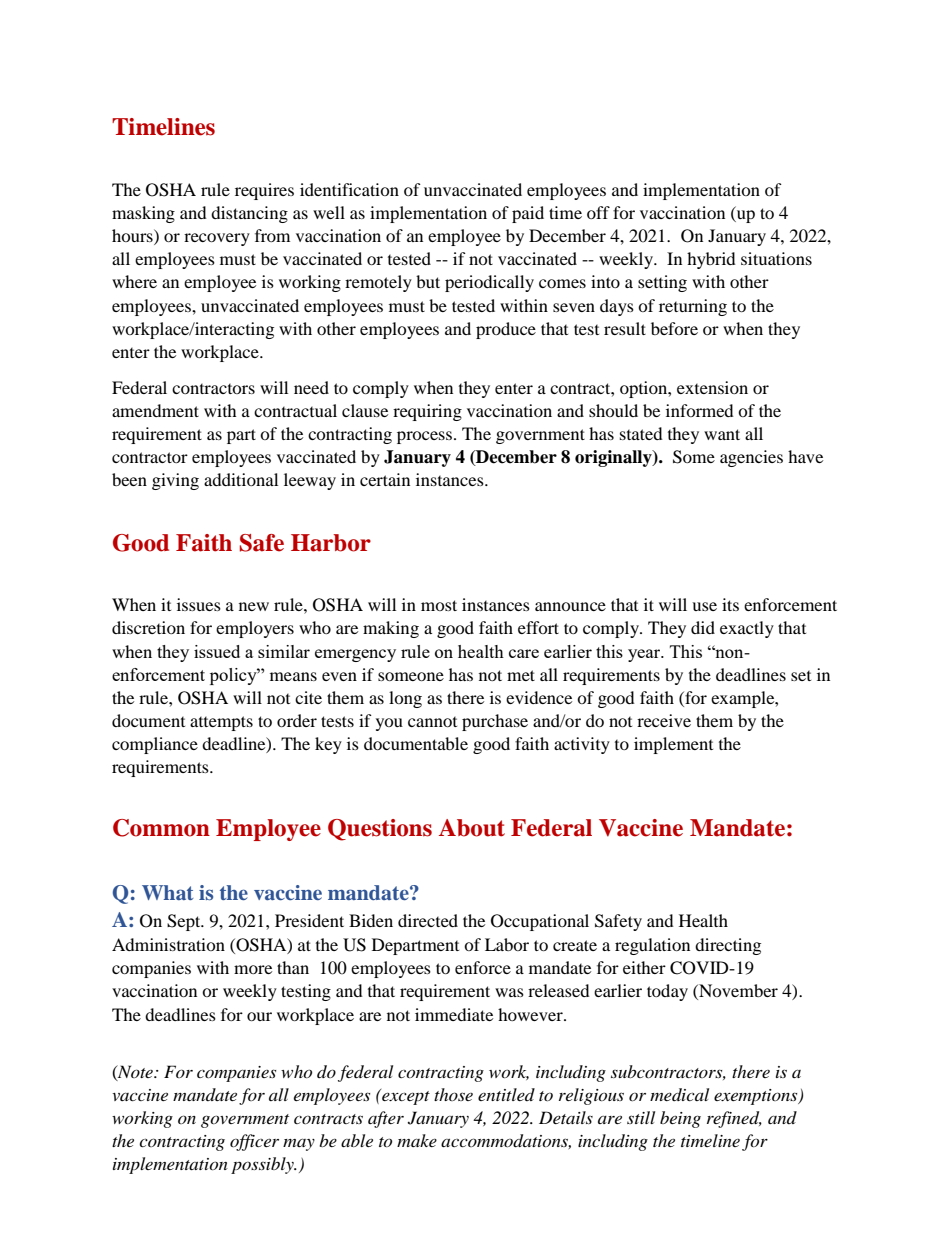 Image resolution: width=952 pixels, height=1233 pixels. I want to click on hybrid, so click(711, 260).
